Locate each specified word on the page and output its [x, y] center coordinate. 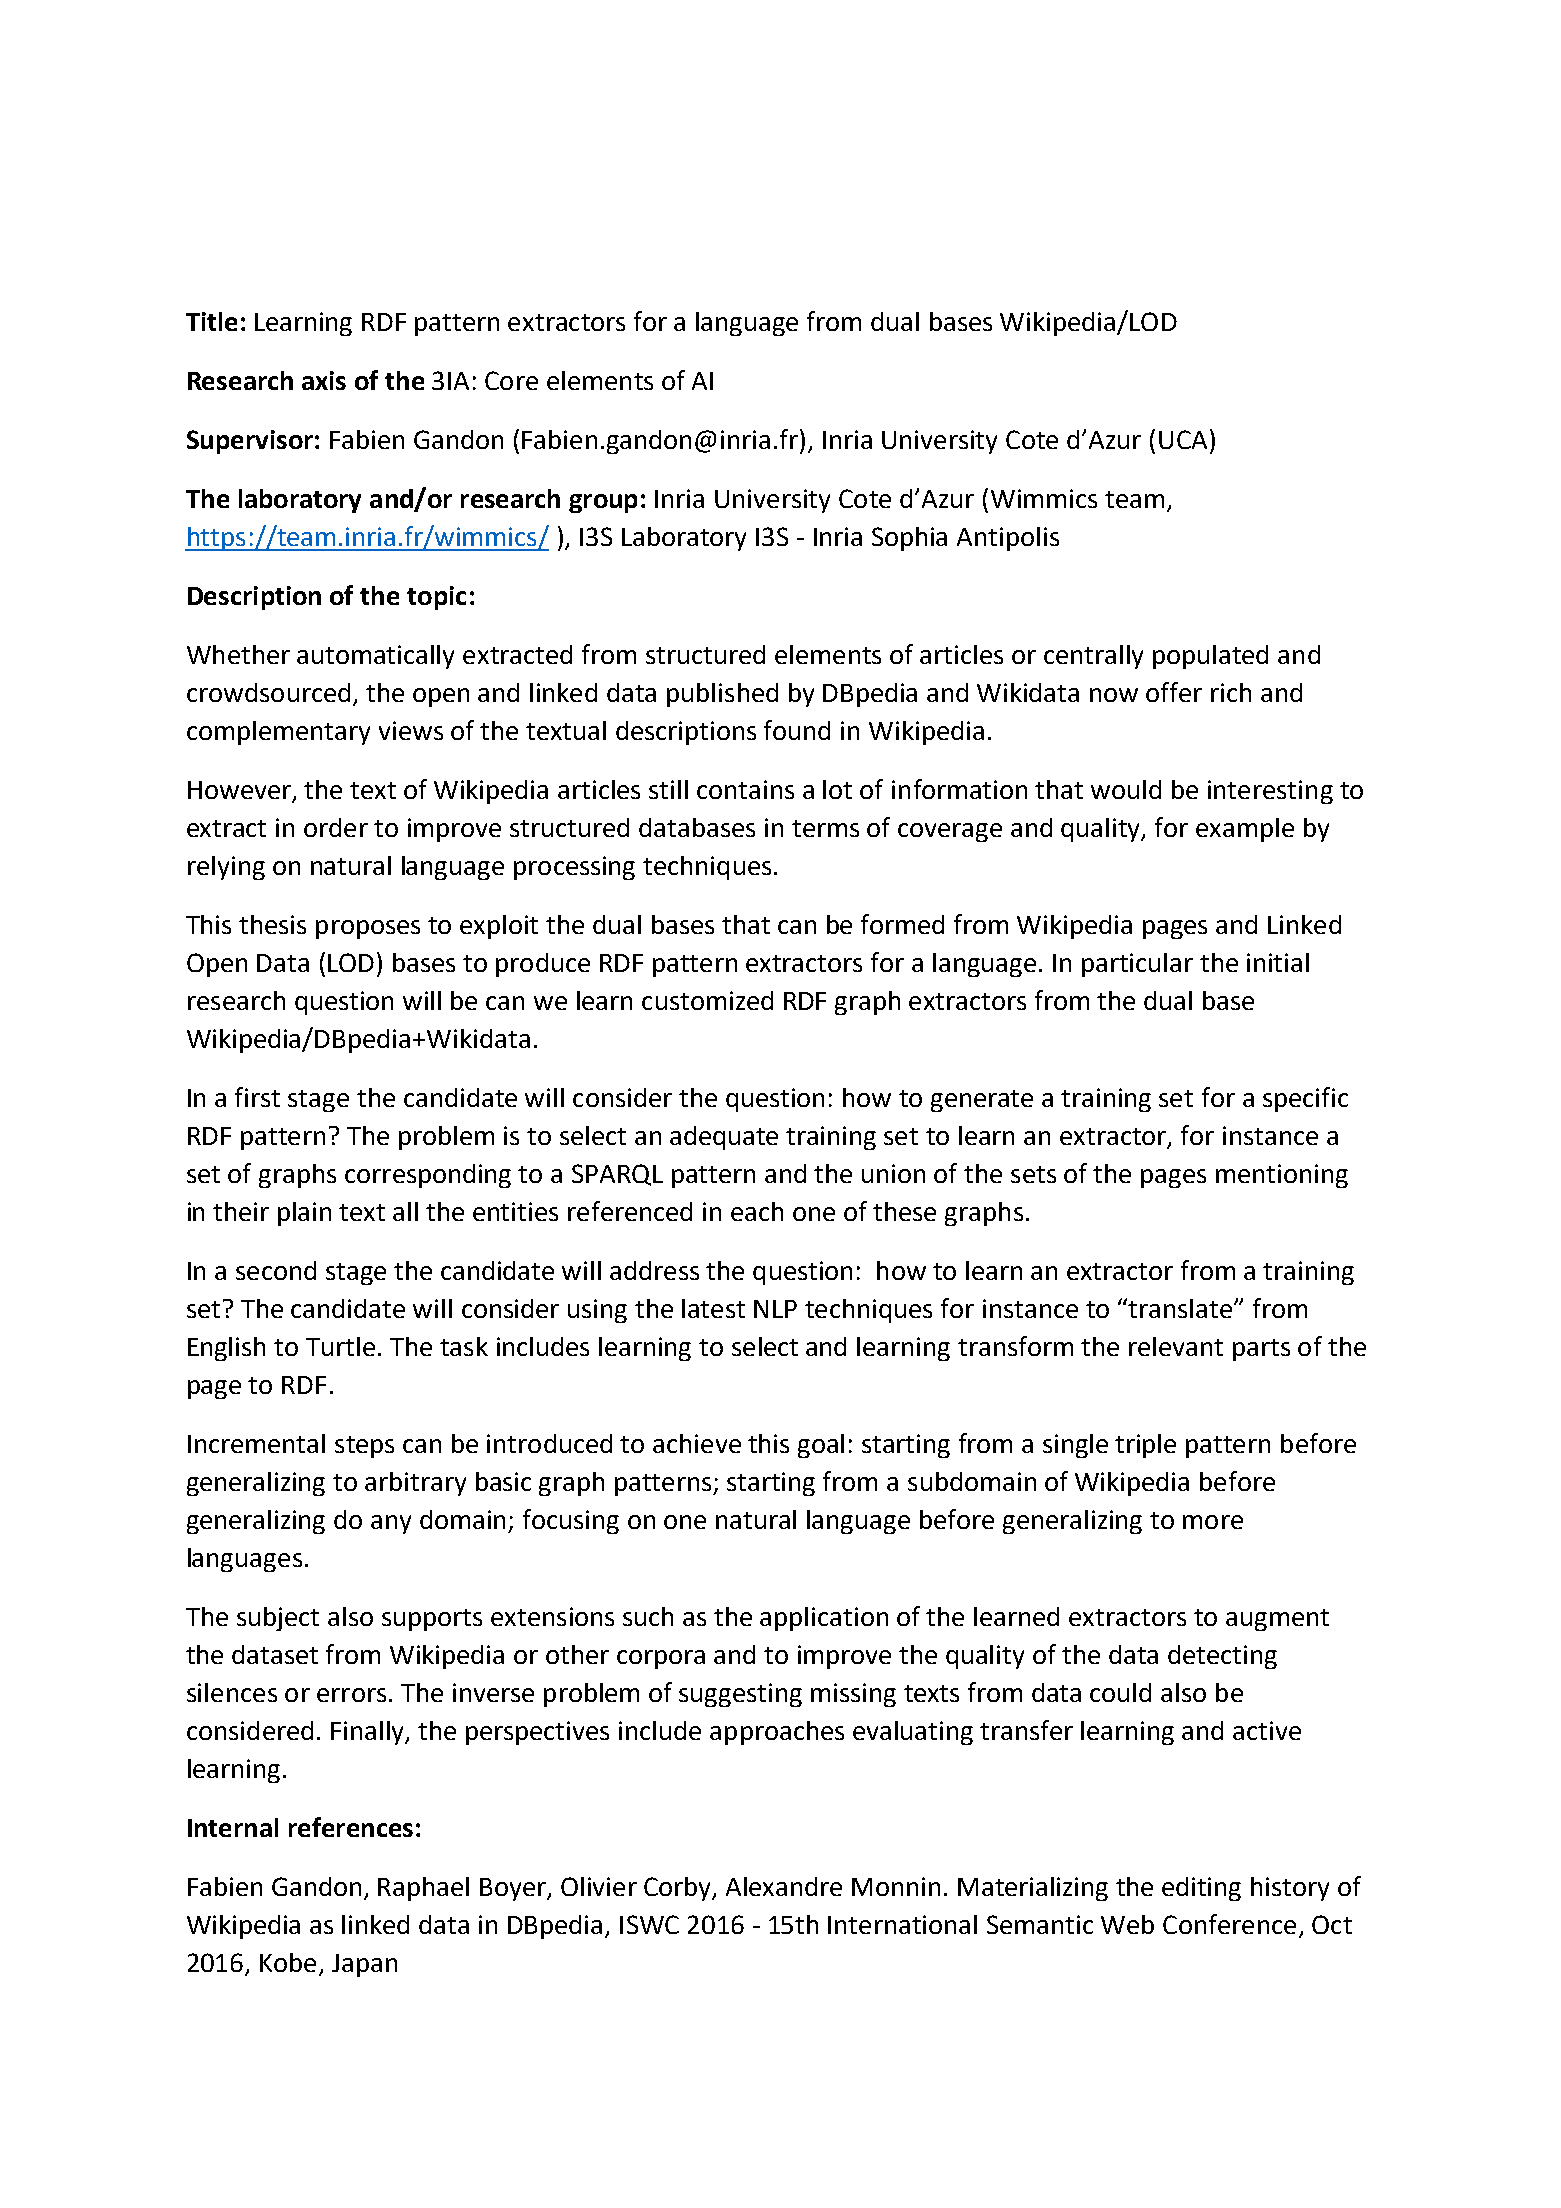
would [1126, 789]
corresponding [428, 1176]
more [1213, 1522]
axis [324, 380]
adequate [724, 1138]
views [411, 730]
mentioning [1282, 1176]
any [391, 1524]
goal [821, 1446]
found [797, 730]
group [603, 503]
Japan [364, 1965]
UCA [1183, 439]
